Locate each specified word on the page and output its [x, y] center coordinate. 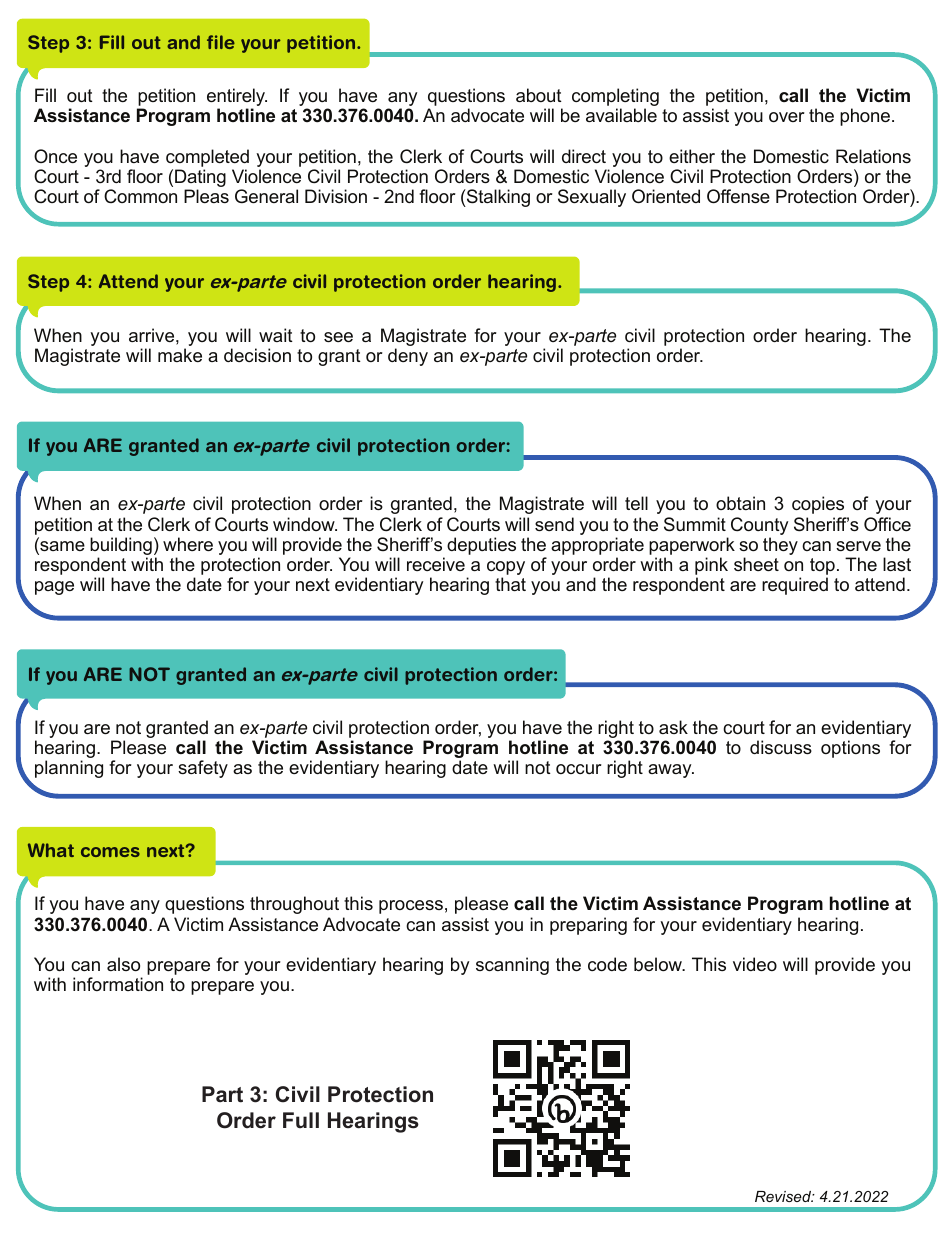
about [539, 95]
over [787, 117]
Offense [738, 196]
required [795, 586]
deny [408, 357]
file [221, 42]
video [755, 964]
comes [110, 852]
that [510, 584]
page [54, 588]
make [180, 355]
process [411, 907]
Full [301, 1120]
